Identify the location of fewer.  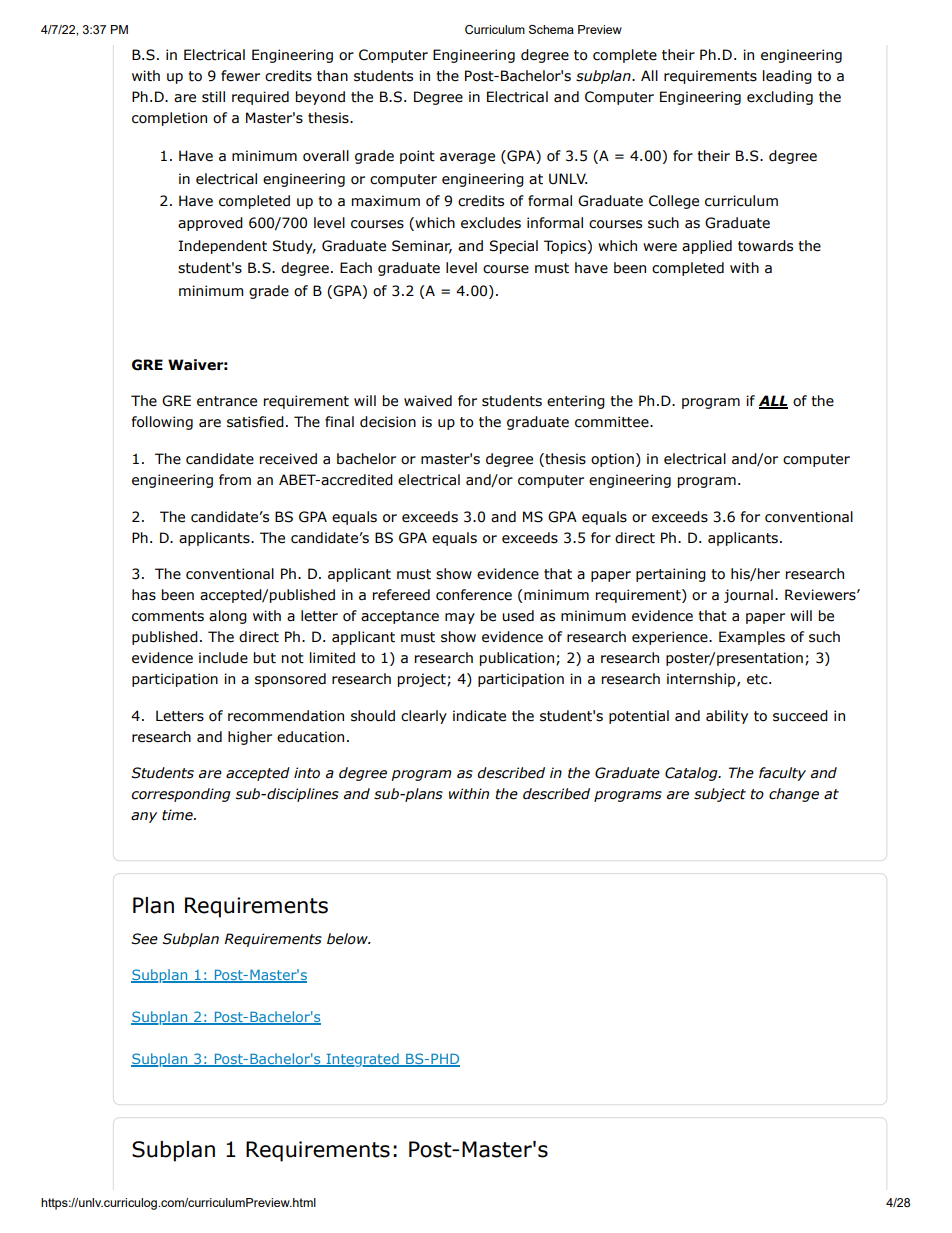
(240, 76).
